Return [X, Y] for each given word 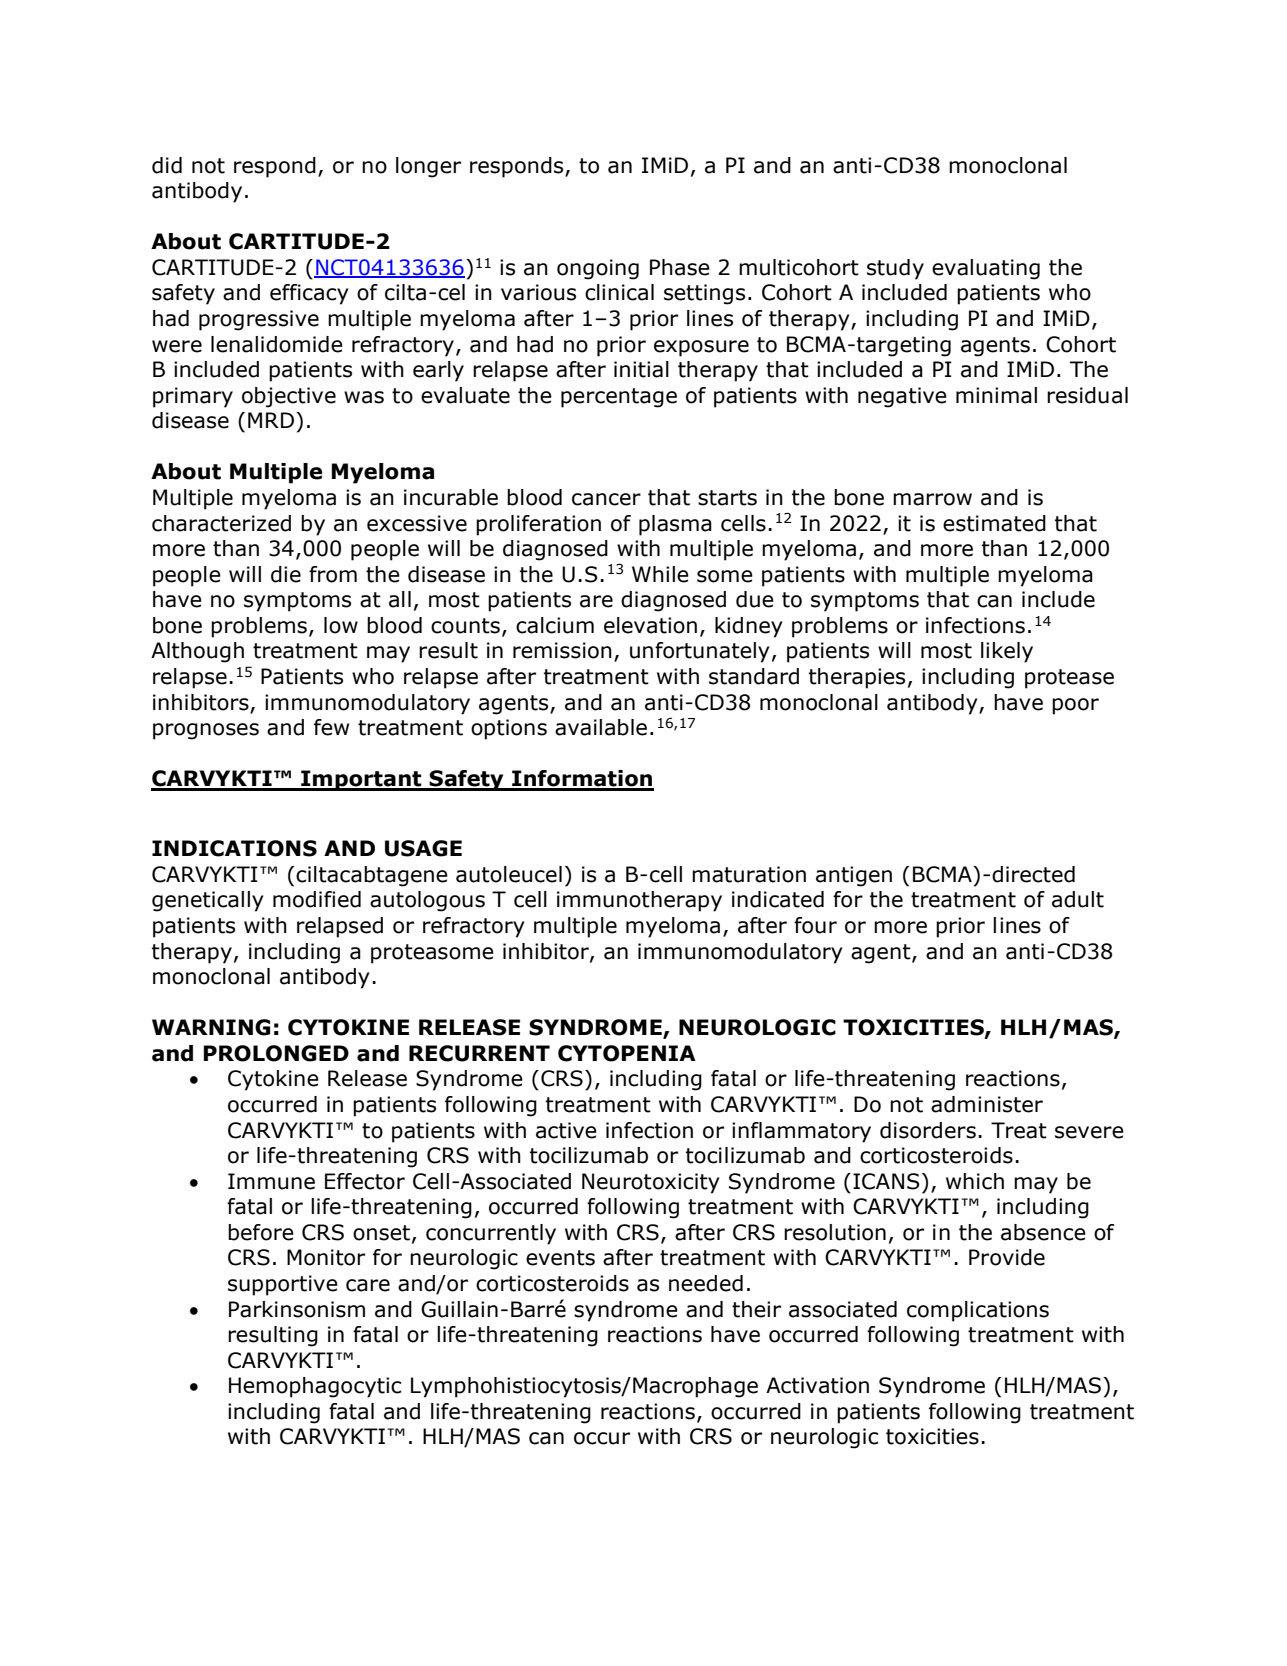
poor [1075, 706]
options [509, 729]
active [566, 1130]
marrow [932, 499]
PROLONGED [276, 1053]
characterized [221, 523]
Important [361, 780]
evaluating [986, 269]
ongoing [598, 269]
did [167, 165]
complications [978, 1311]
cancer [606, 499]
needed [706, 1283]
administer [987, 1104]
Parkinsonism [297, 1309]
